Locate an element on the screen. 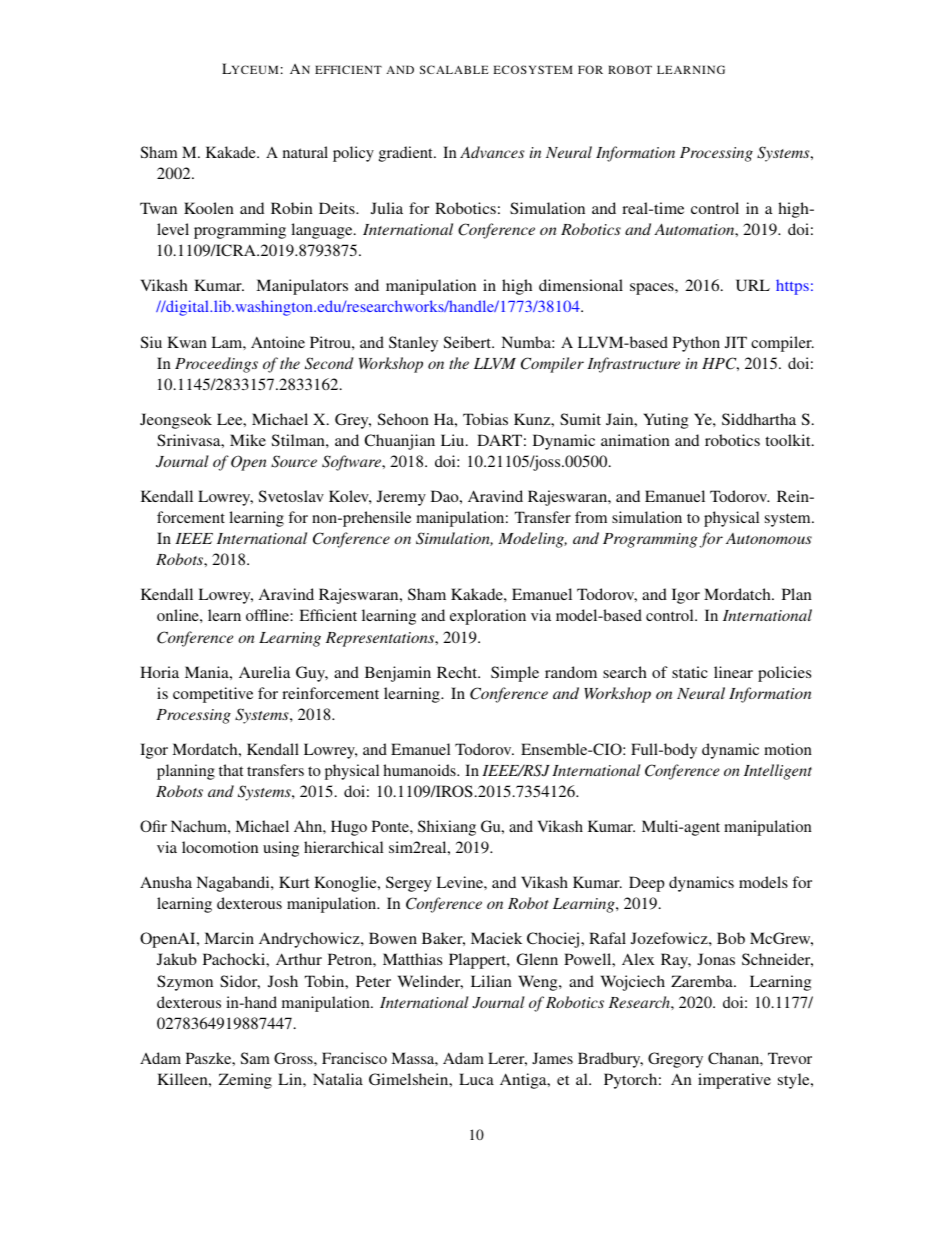  natural is located at coordinates (305, 152).
